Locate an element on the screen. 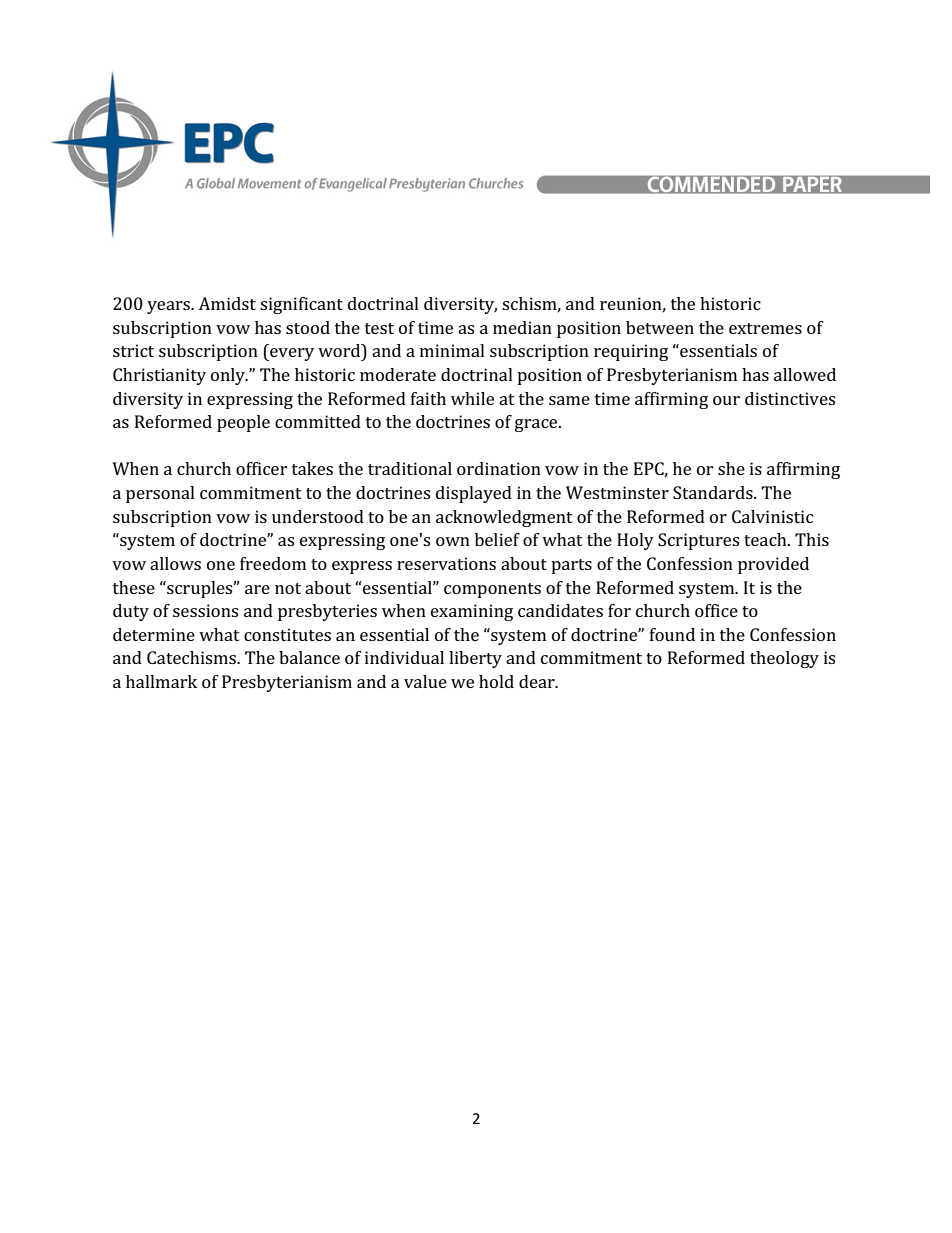  Amidst is located at coordinates (227, 303).
